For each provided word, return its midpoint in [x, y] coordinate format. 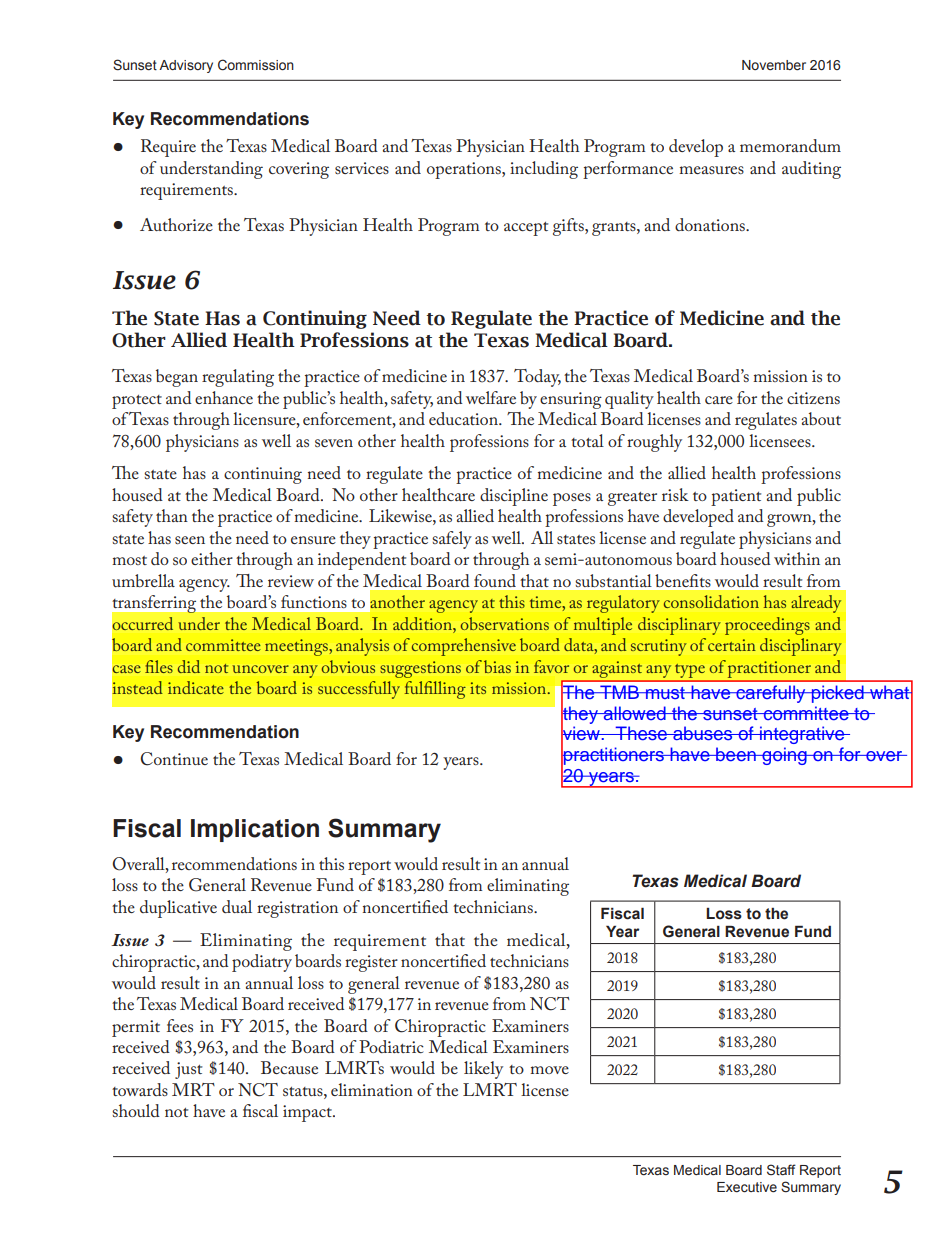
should [136, 1110]
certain [731, 645]
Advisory [186, 66]
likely [483, 1070]
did [189, 666]
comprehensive [464, 647]
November [774, 65]
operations [465, 170]
